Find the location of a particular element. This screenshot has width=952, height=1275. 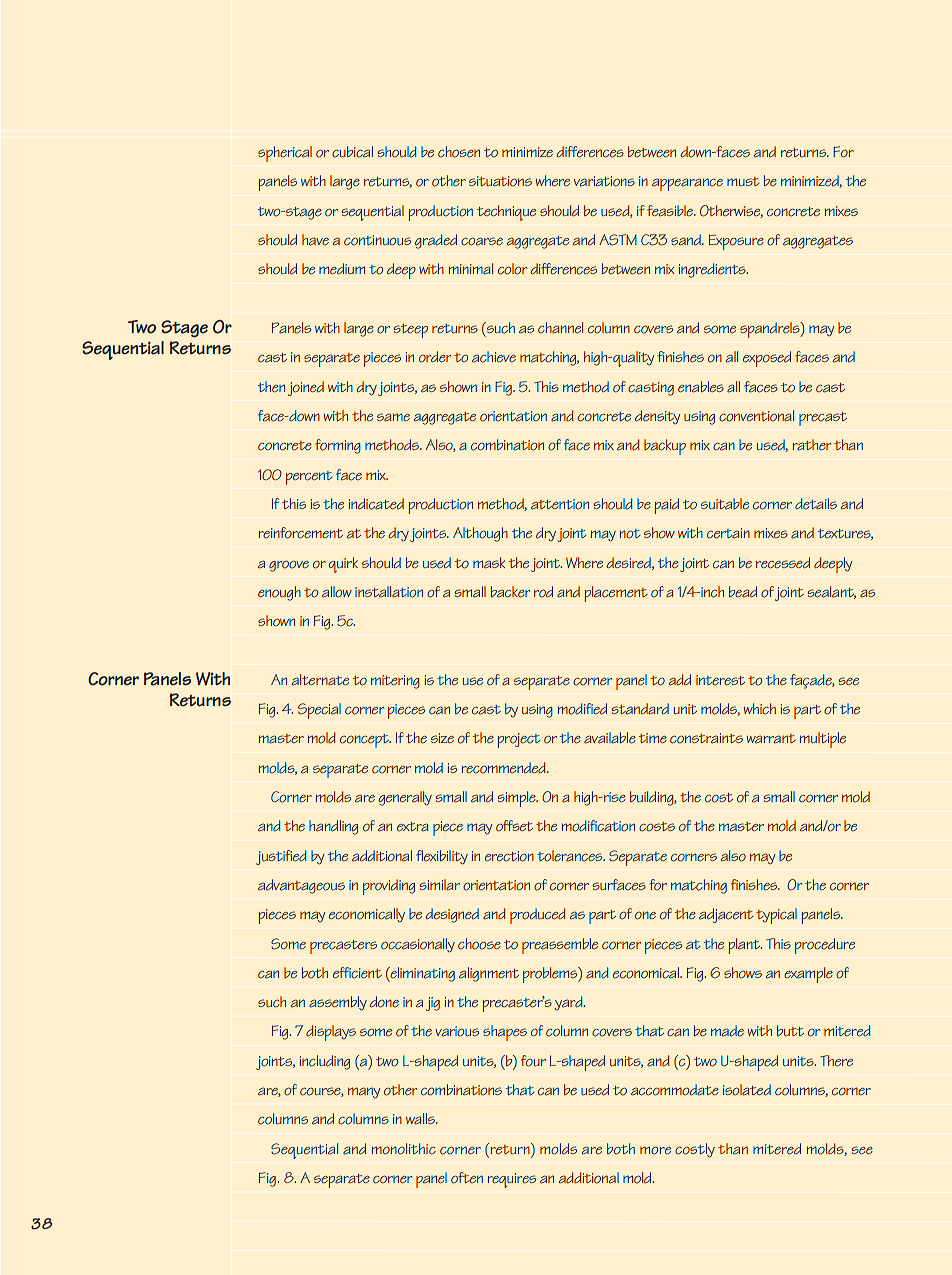

requires is located at coordinates (512, 1180).
